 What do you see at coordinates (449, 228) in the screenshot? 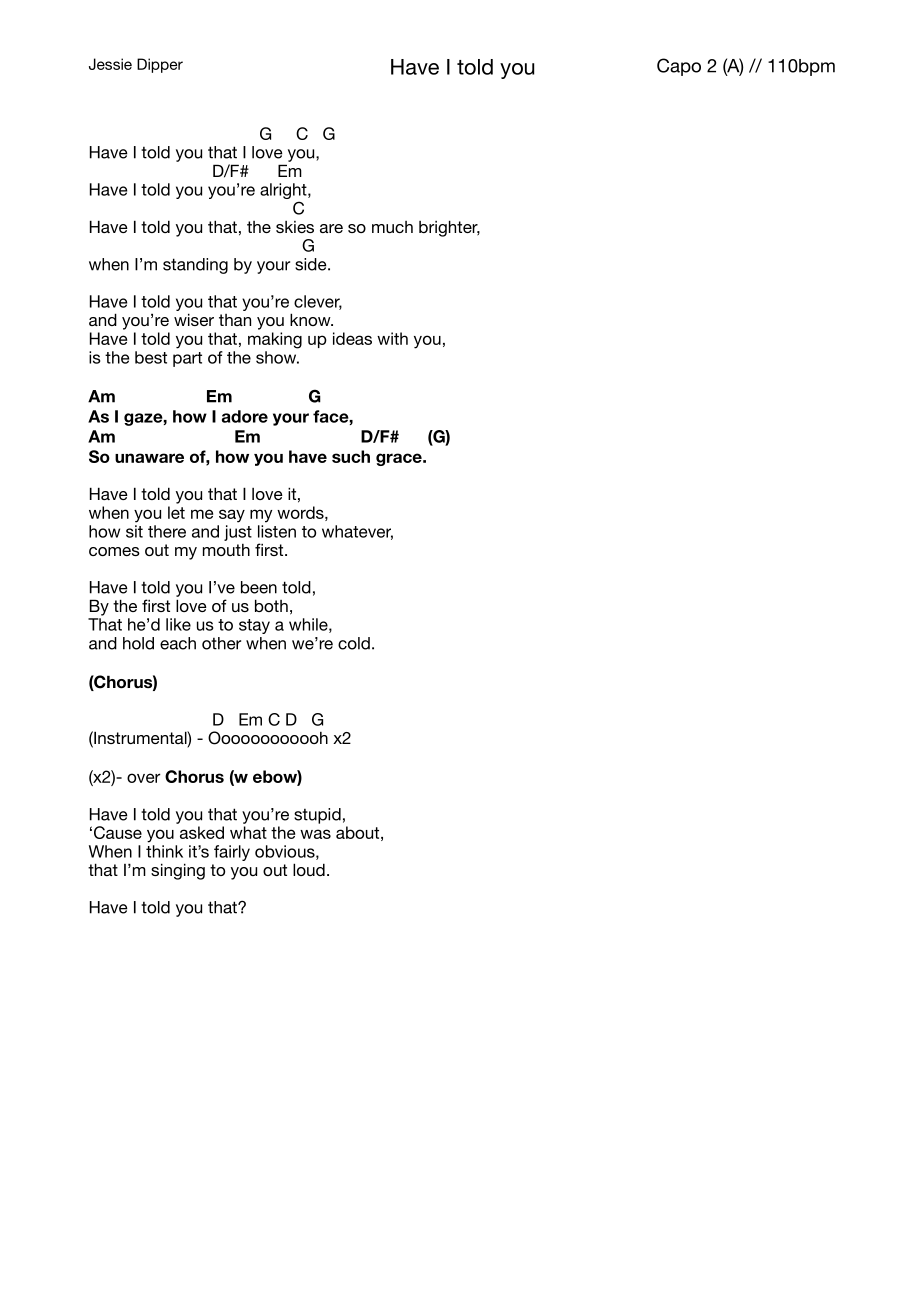
I see `brighter` at bounding box center [449, 228].
